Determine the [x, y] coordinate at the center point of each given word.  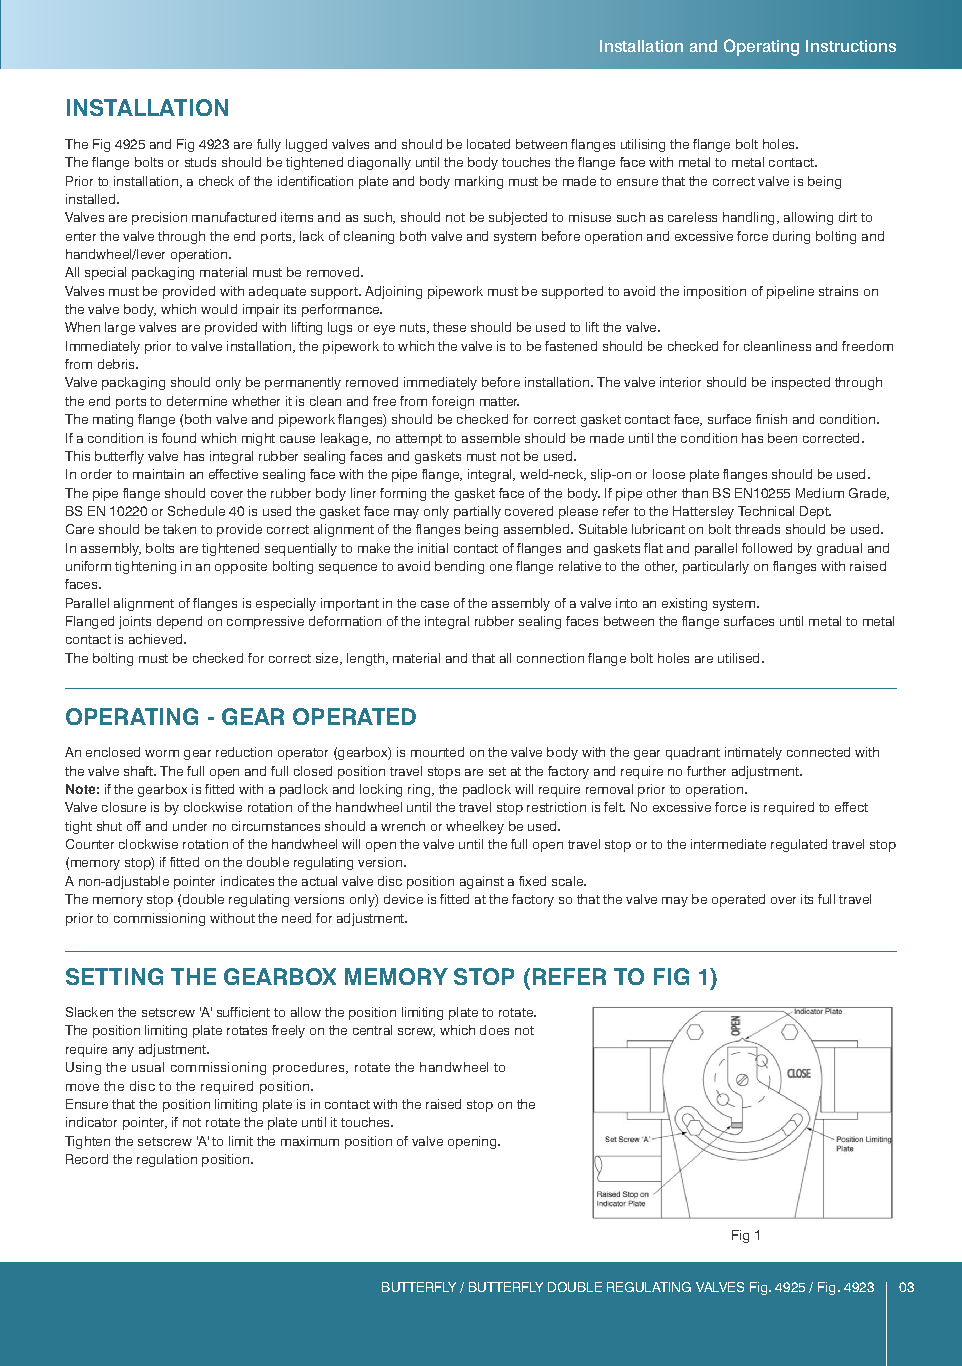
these [449, 327]
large [120, 328]
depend [179, 622]
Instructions [851, 46]
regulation [167, 1160]
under [190, 826]
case [435, 604]
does [494, 1030]
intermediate [728, 844]
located [488, 144]
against [482, 882]
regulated [799, 845]
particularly [716, 567]
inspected [801, 383]
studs [200, 162]
